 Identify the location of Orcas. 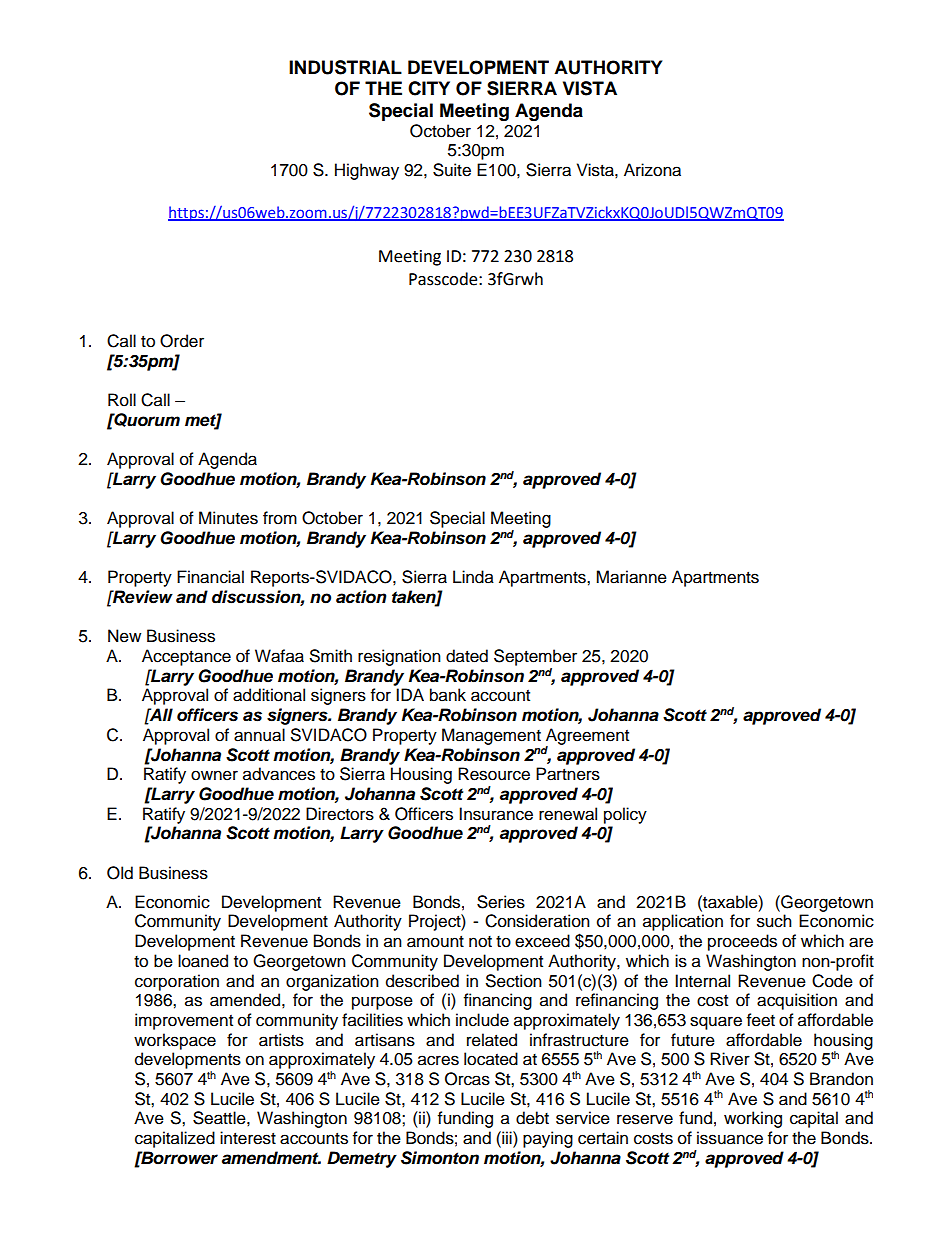
(467, 1079).
